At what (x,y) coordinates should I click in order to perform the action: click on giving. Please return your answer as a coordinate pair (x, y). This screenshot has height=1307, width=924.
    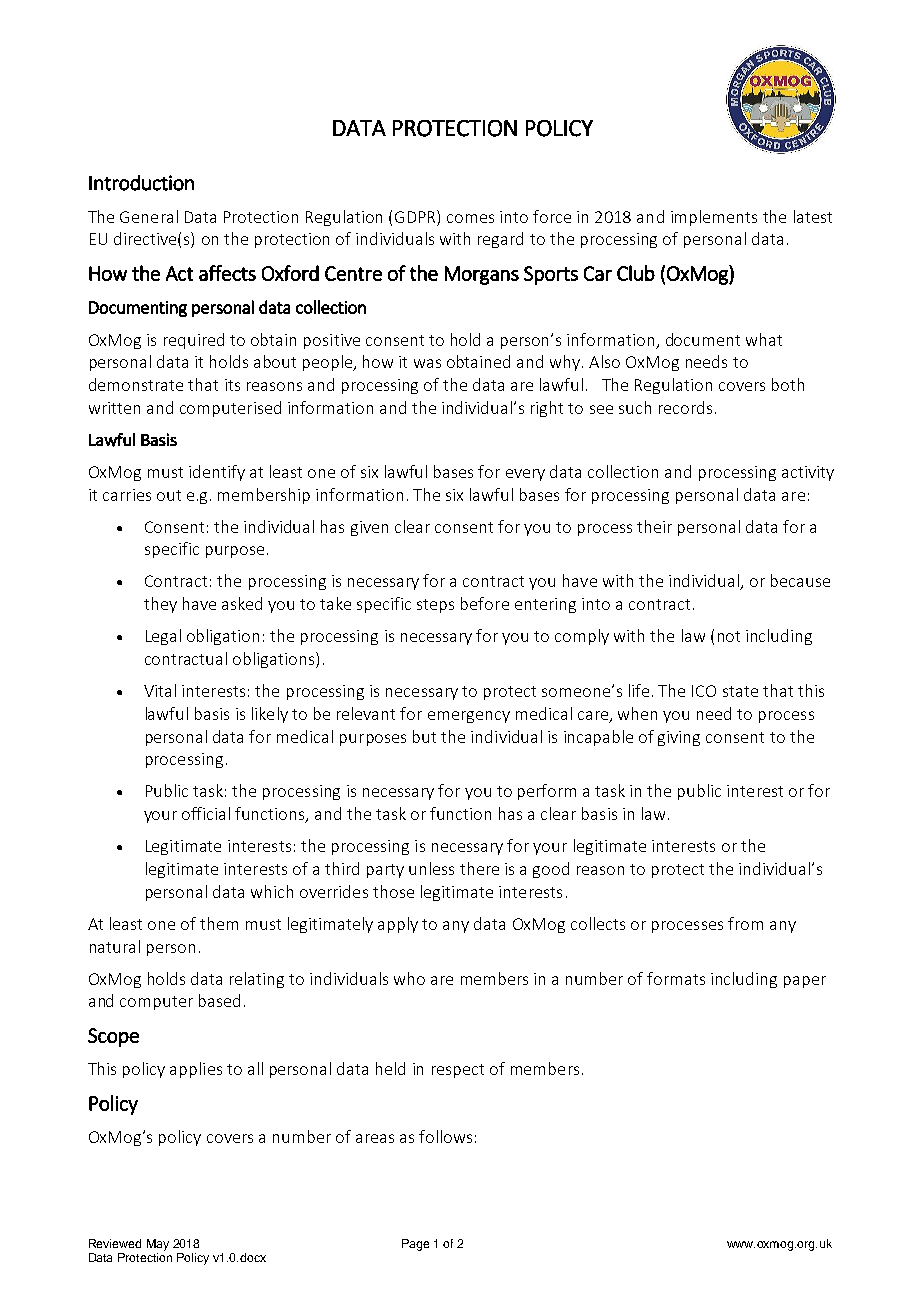
    Looking at the image, I should click on (679, 738).
